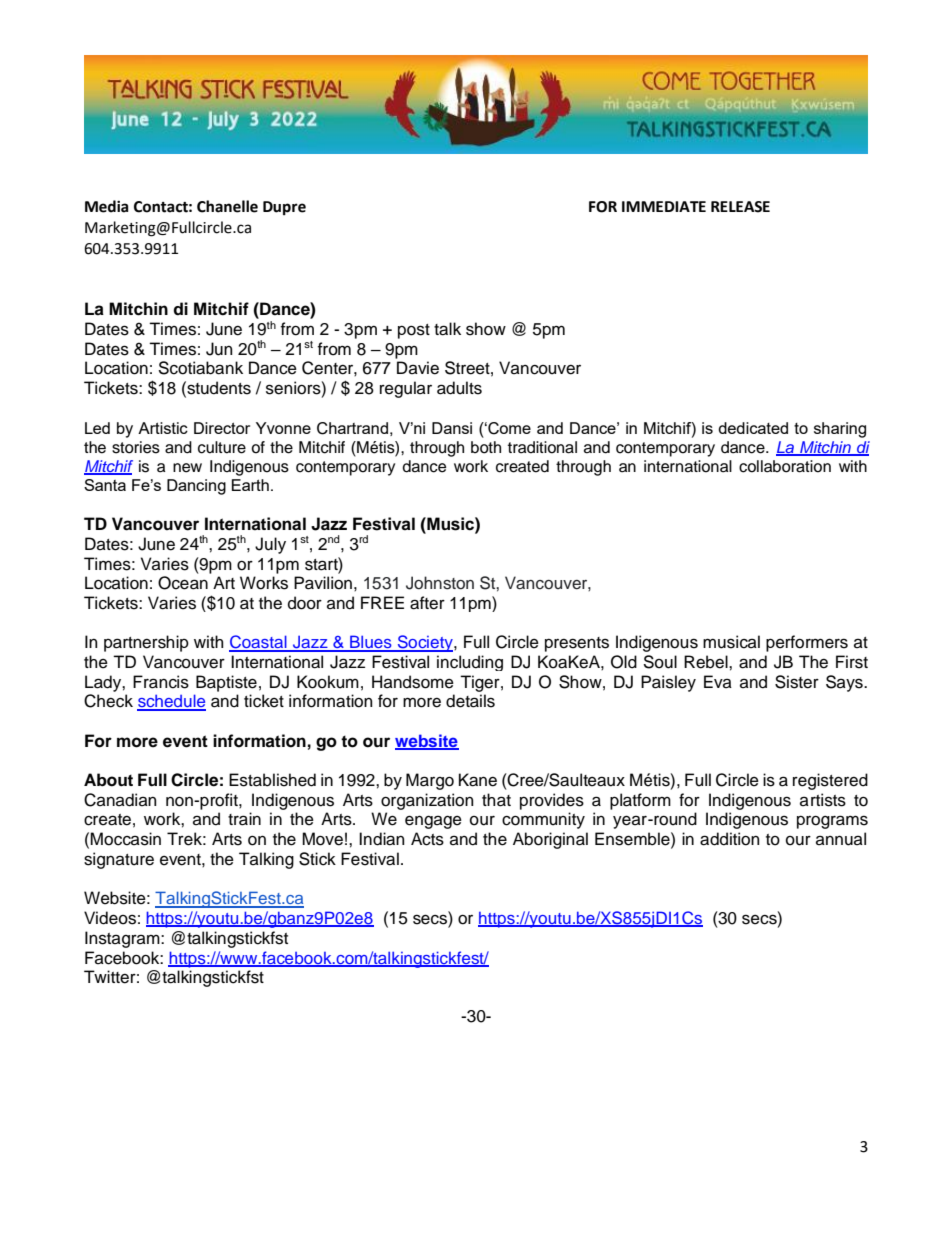 Image resolution: width=952 pixels, height=1233 pixels. I want to click on addition, so click(730, 839).
